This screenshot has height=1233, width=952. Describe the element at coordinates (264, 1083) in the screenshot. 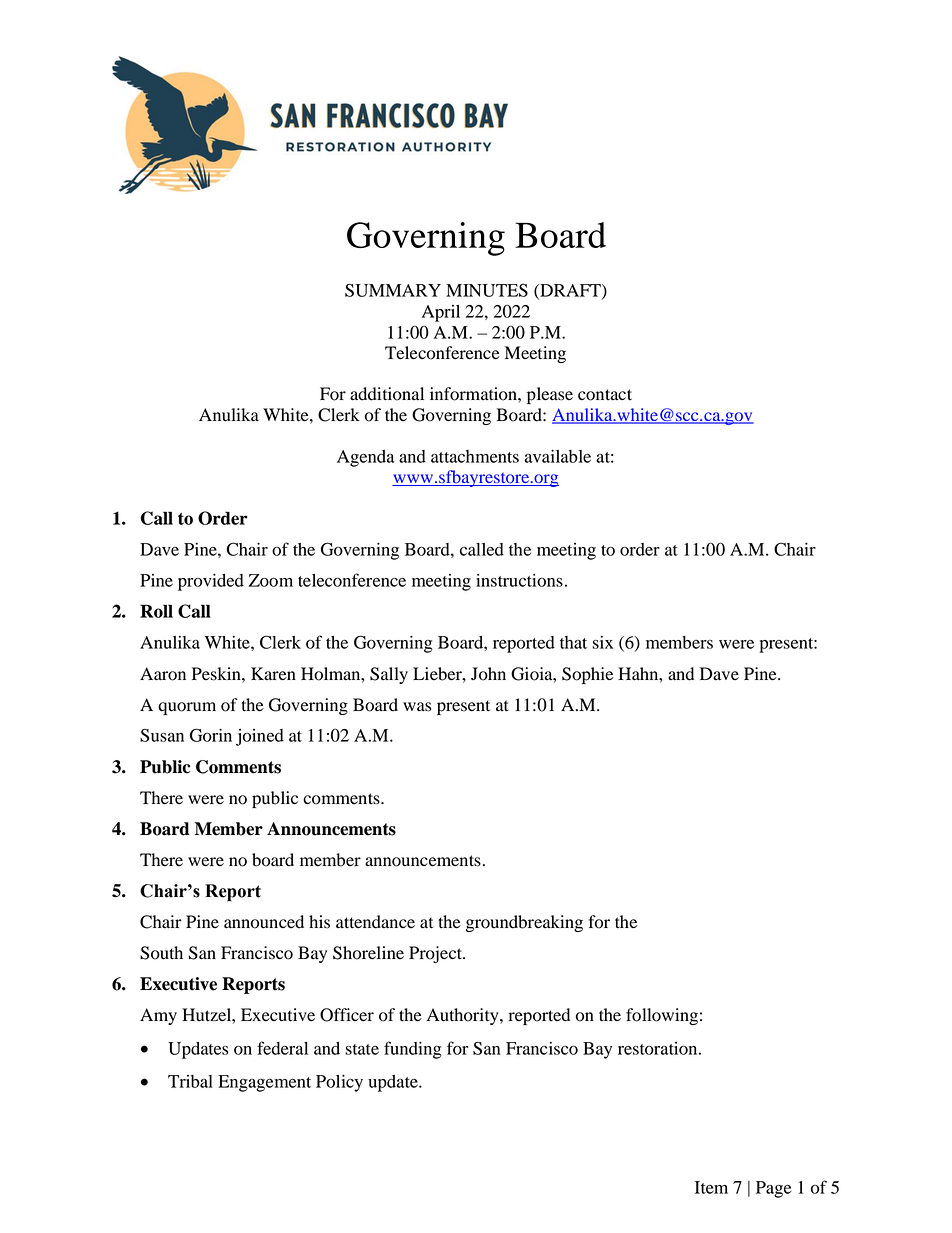

I see `Engagement` at that location.
